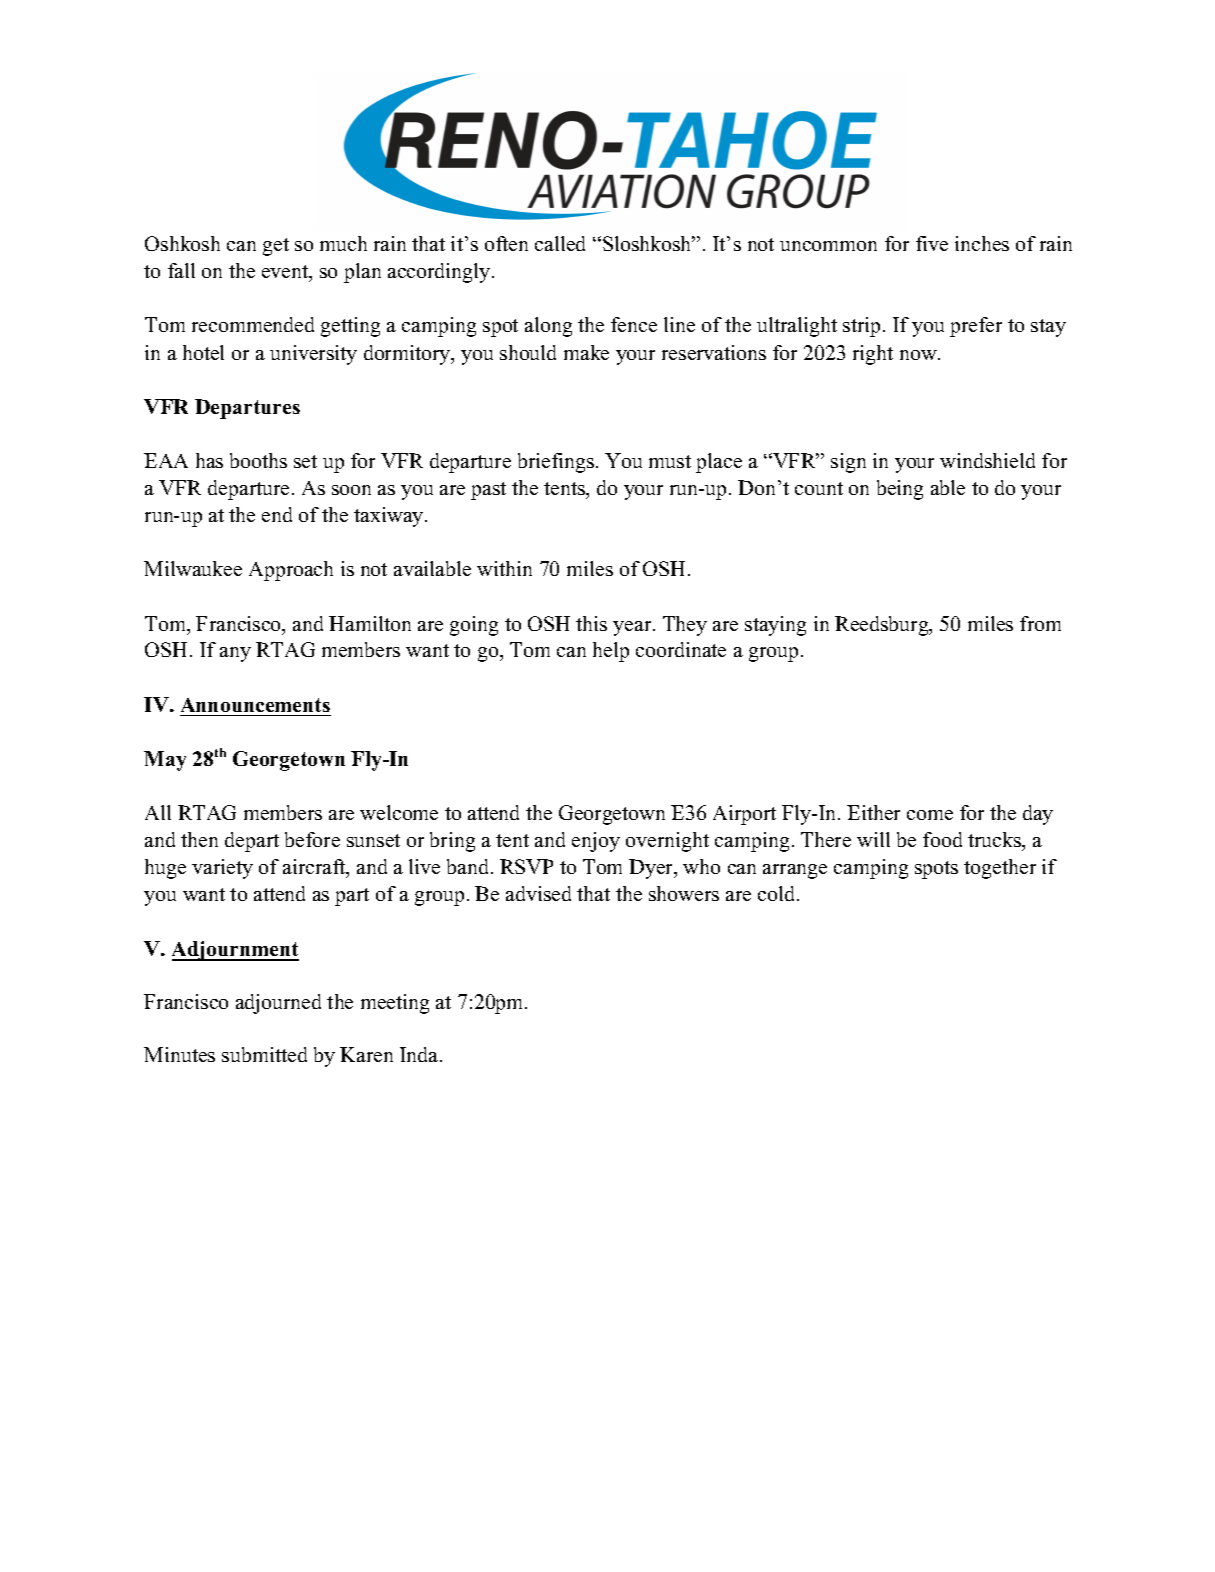 The image size is (1215, 1572). Describe the element at coordinates (932, 243) in the document. I see `five` at that location.
